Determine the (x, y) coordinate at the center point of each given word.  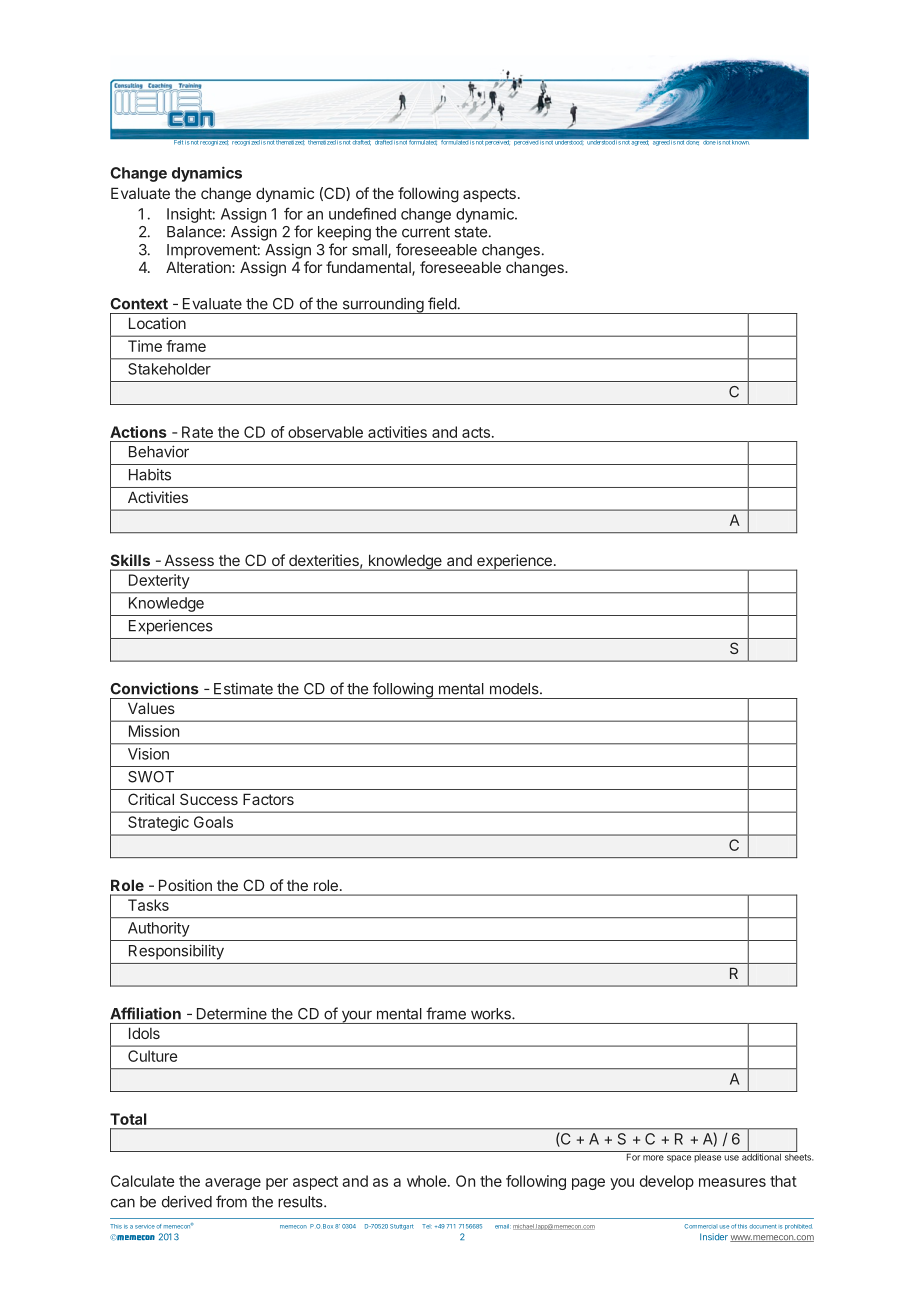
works (492, 1014)
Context (139, 304)
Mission (154, 731)
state (470, 232)
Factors (268, 799)
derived (187, 1202)
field (442, 303)
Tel (427, 1226)
